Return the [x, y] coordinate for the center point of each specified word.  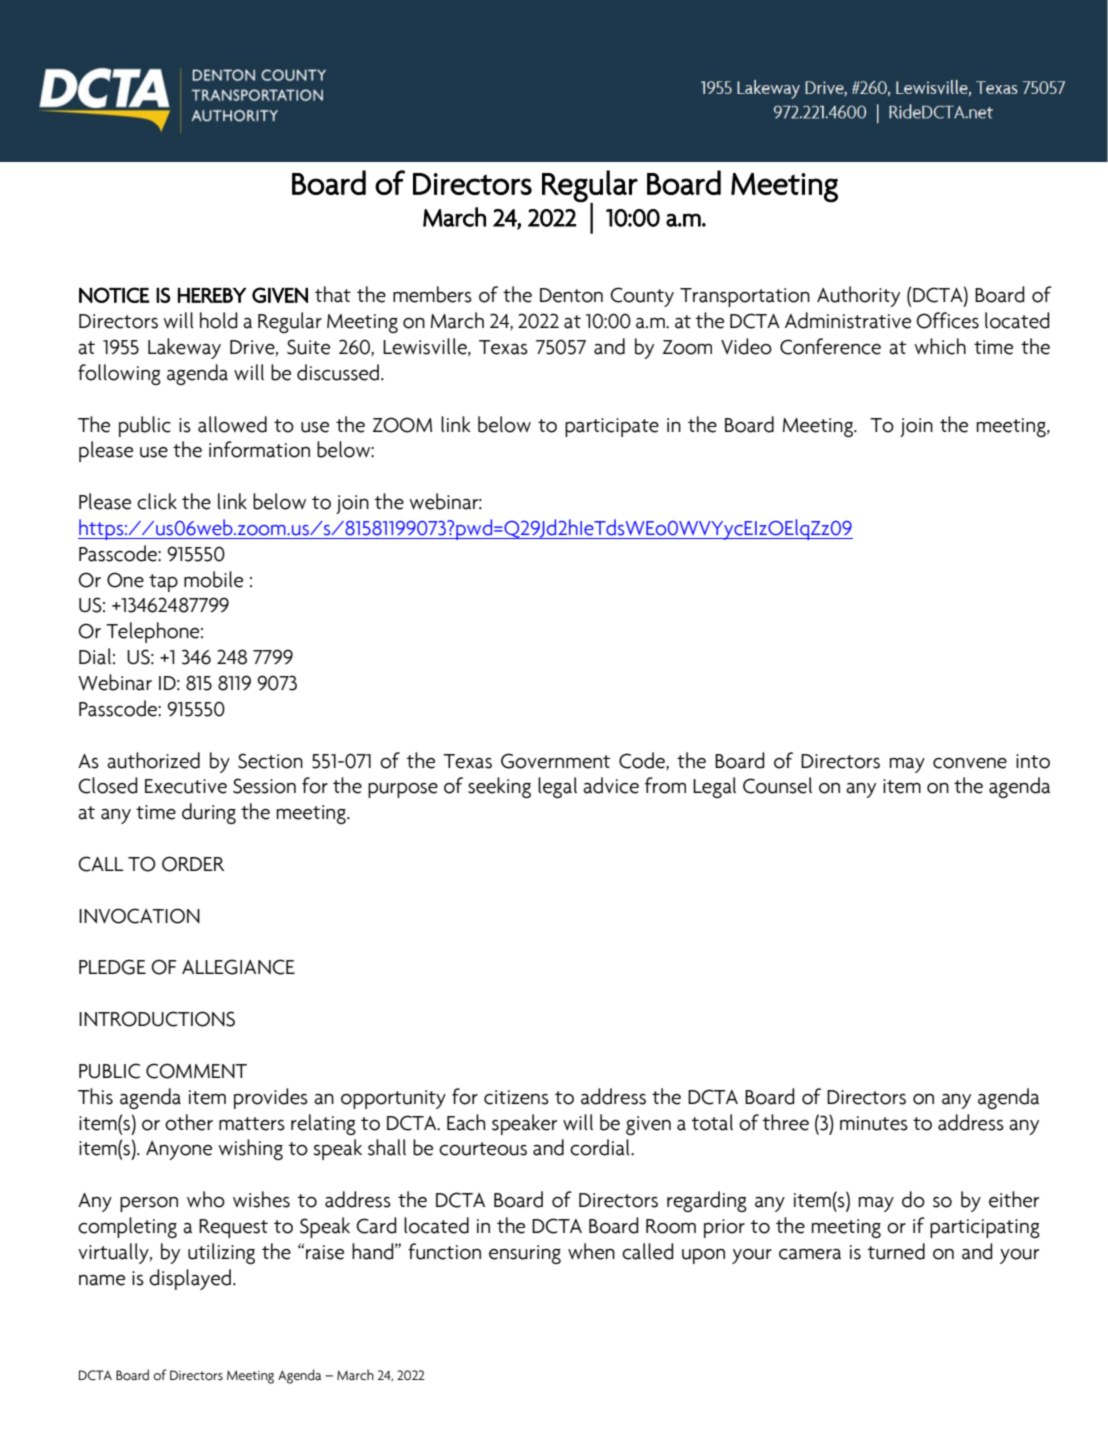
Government [555, 761]
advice [611, 785]
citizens [516, 1097]
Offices [947, 320]
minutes [874, 1123]
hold [218, 320]
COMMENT [196, 1071]
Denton [571, 295]
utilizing [221, 1253]
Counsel [777, 785]
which [940, 346]
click [157, 501]
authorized [153, 760]
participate [612, 427]
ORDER [193, 864]
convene [970, 763]
